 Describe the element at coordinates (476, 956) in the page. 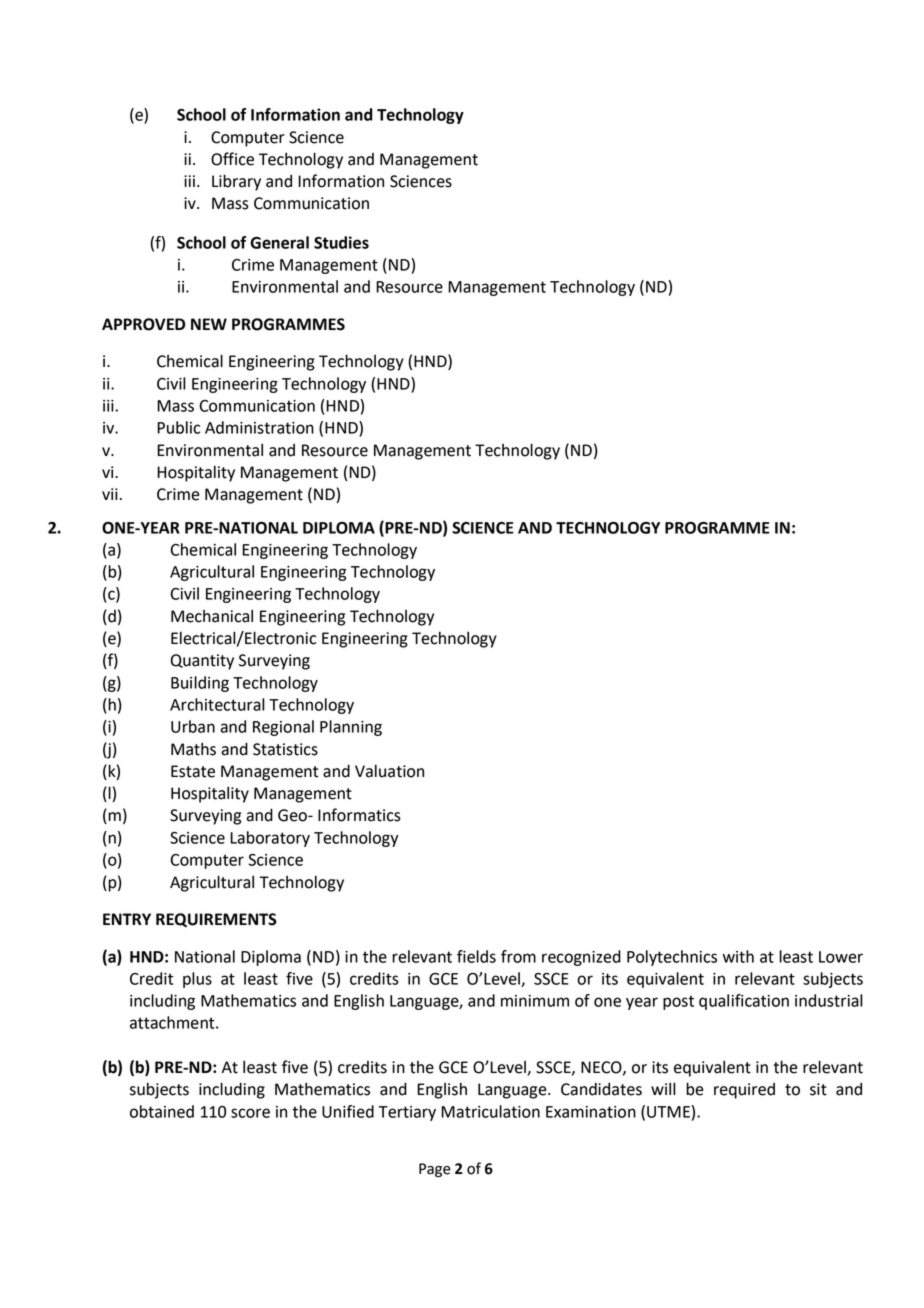

I see `fields` at that location.
